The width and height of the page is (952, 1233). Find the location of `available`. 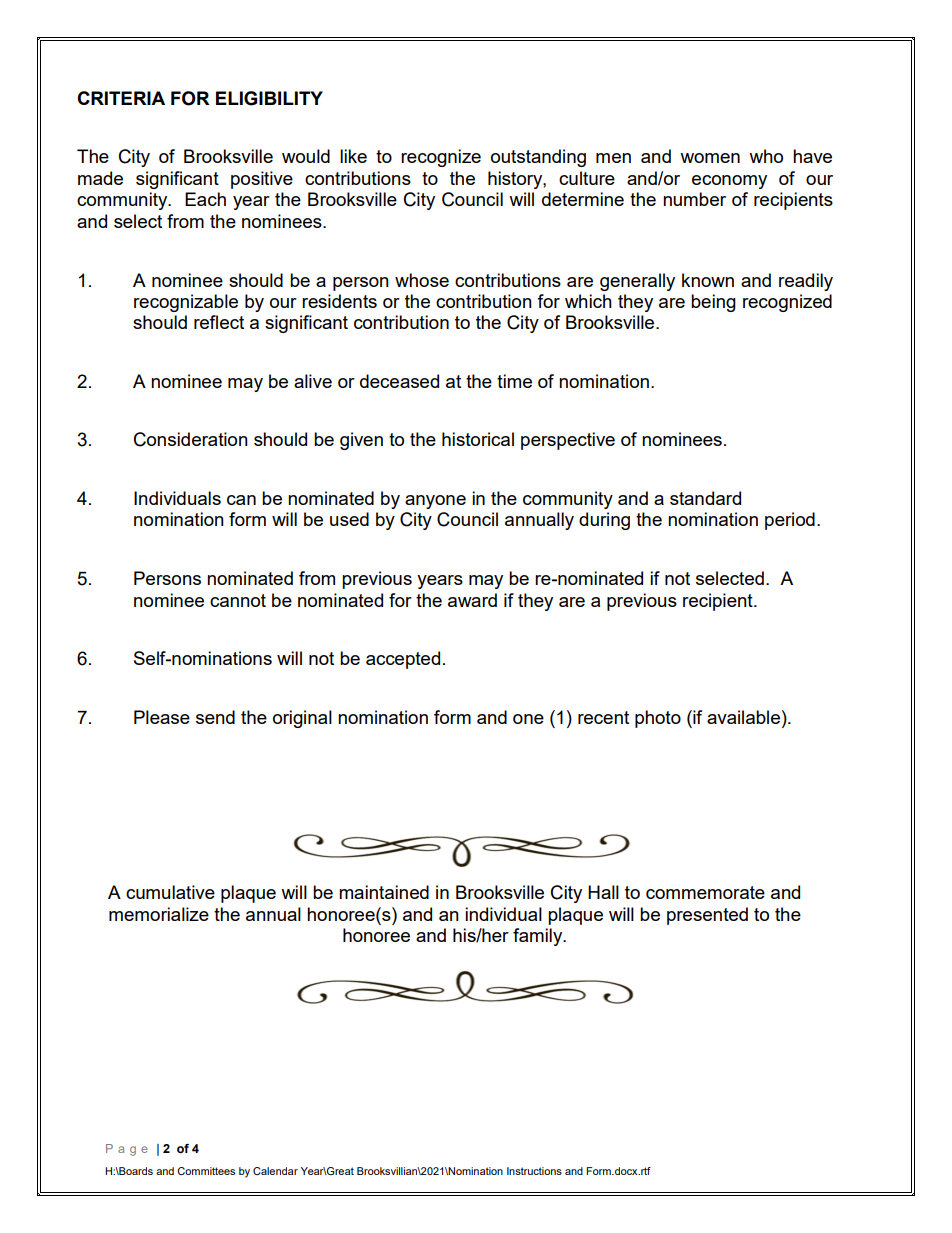

available is located at coordinates (743, 717).
